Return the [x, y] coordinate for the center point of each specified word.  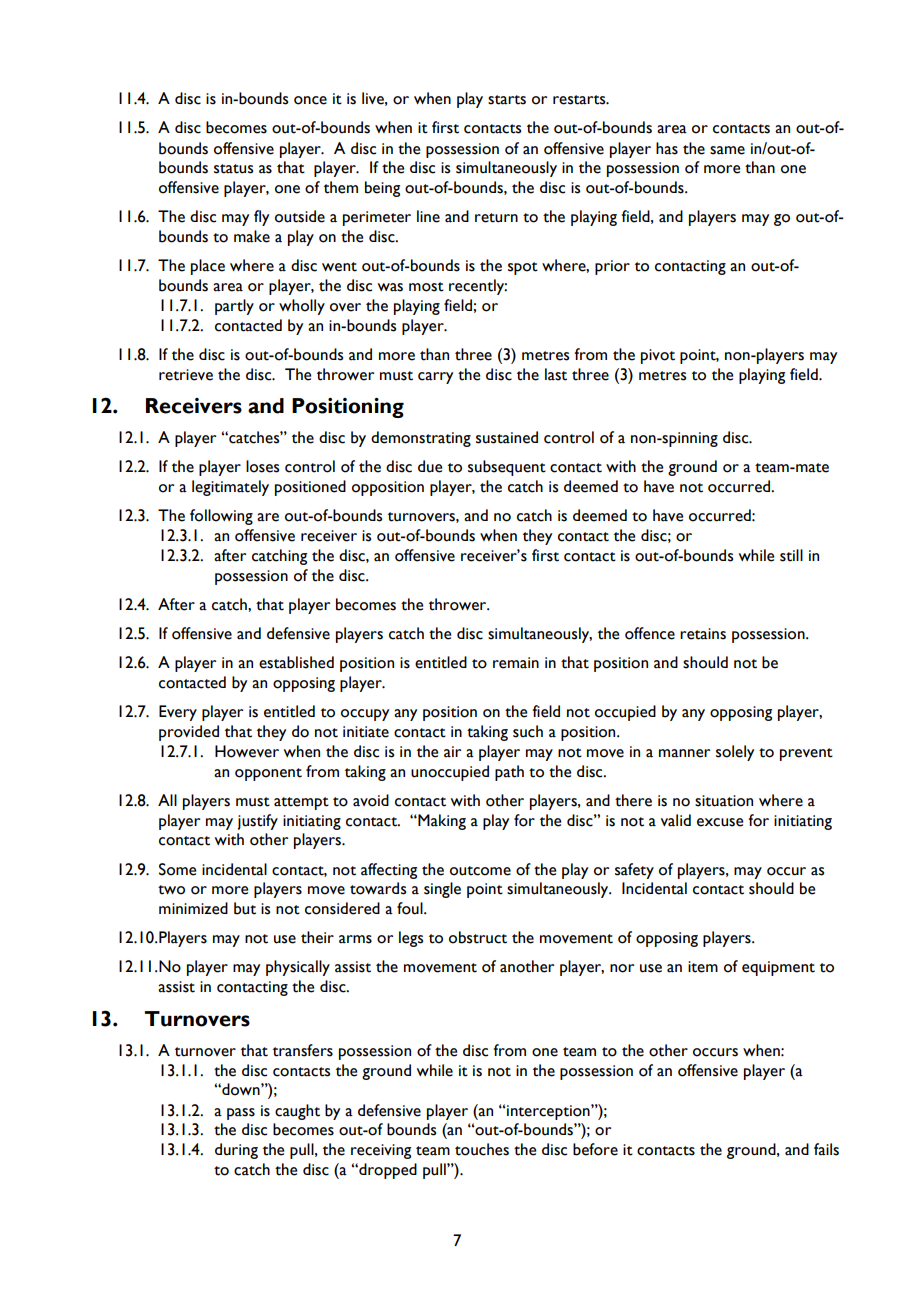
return [496, 218]
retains [703, 634]
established [296, 662]
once [310, 100]
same [727, 150]
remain [516, 663]
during [236, 1151]
